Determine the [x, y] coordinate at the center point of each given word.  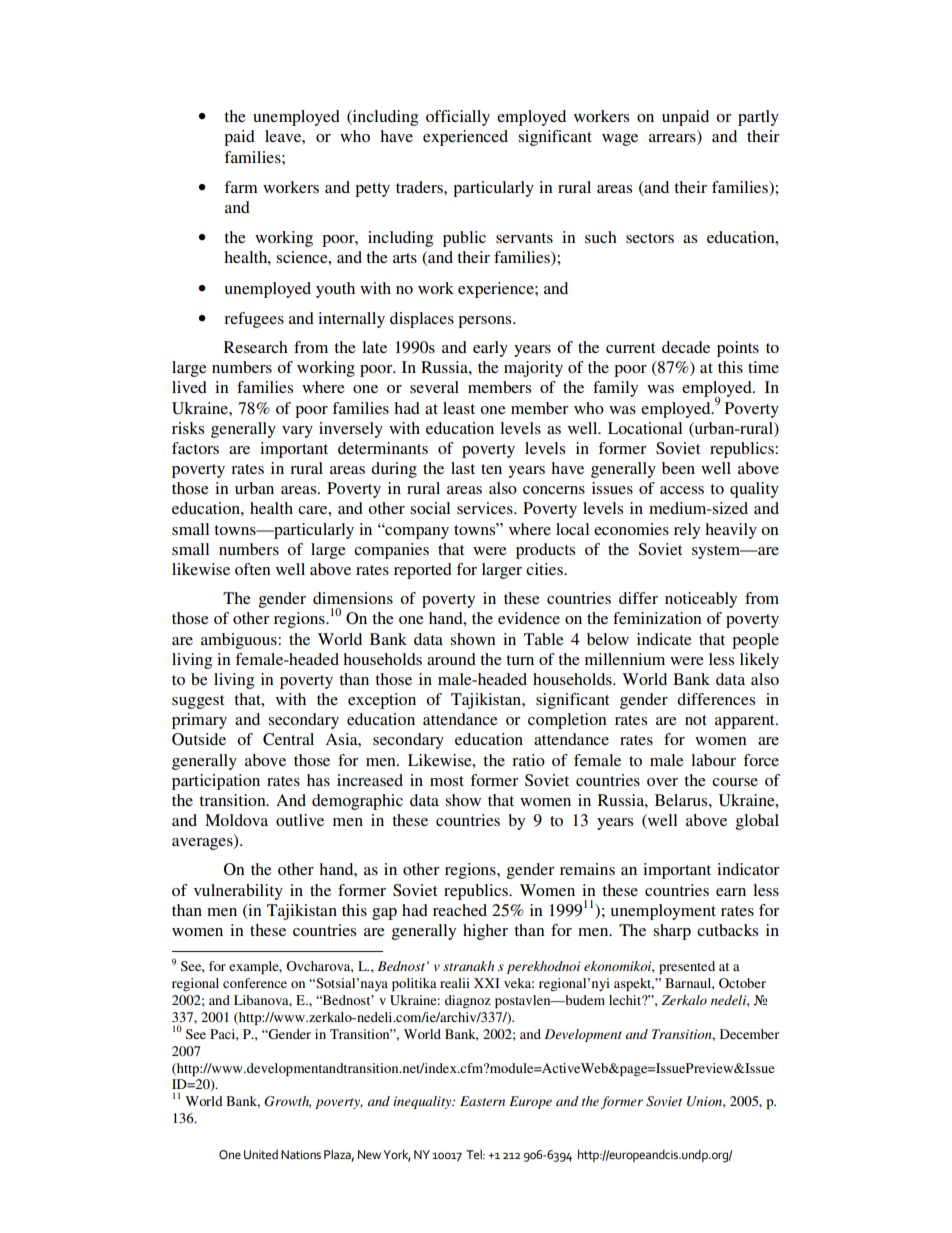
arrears [673, 139]
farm [241, 187]
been [678, 468]
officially [458, 118]
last [463, 468]
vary [297, 432]
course [735, 782]
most [447, 781]
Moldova [236, 820]
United [261, 1155]
